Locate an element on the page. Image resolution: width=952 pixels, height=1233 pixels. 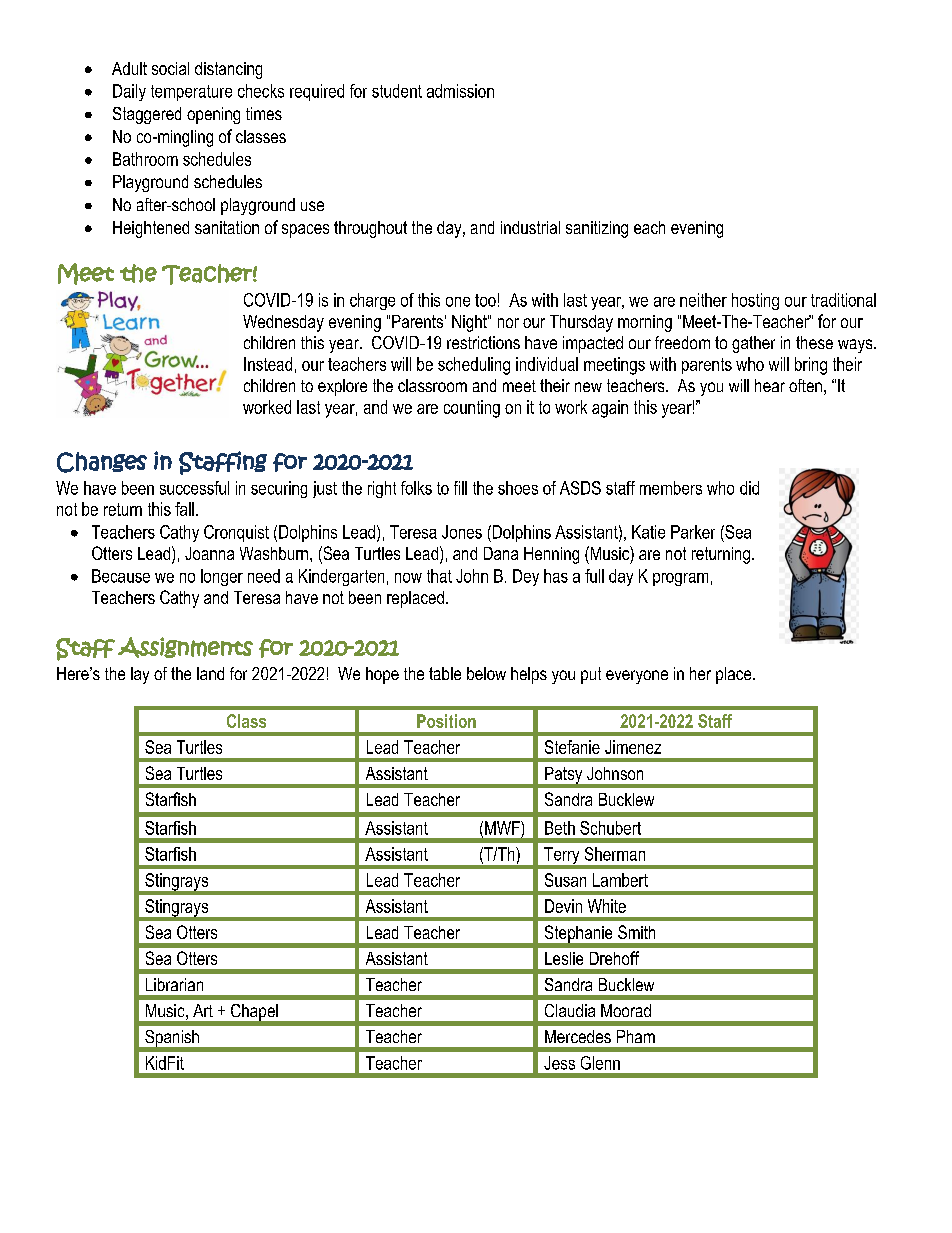
Jess is located at coordinates (559, 1063).
